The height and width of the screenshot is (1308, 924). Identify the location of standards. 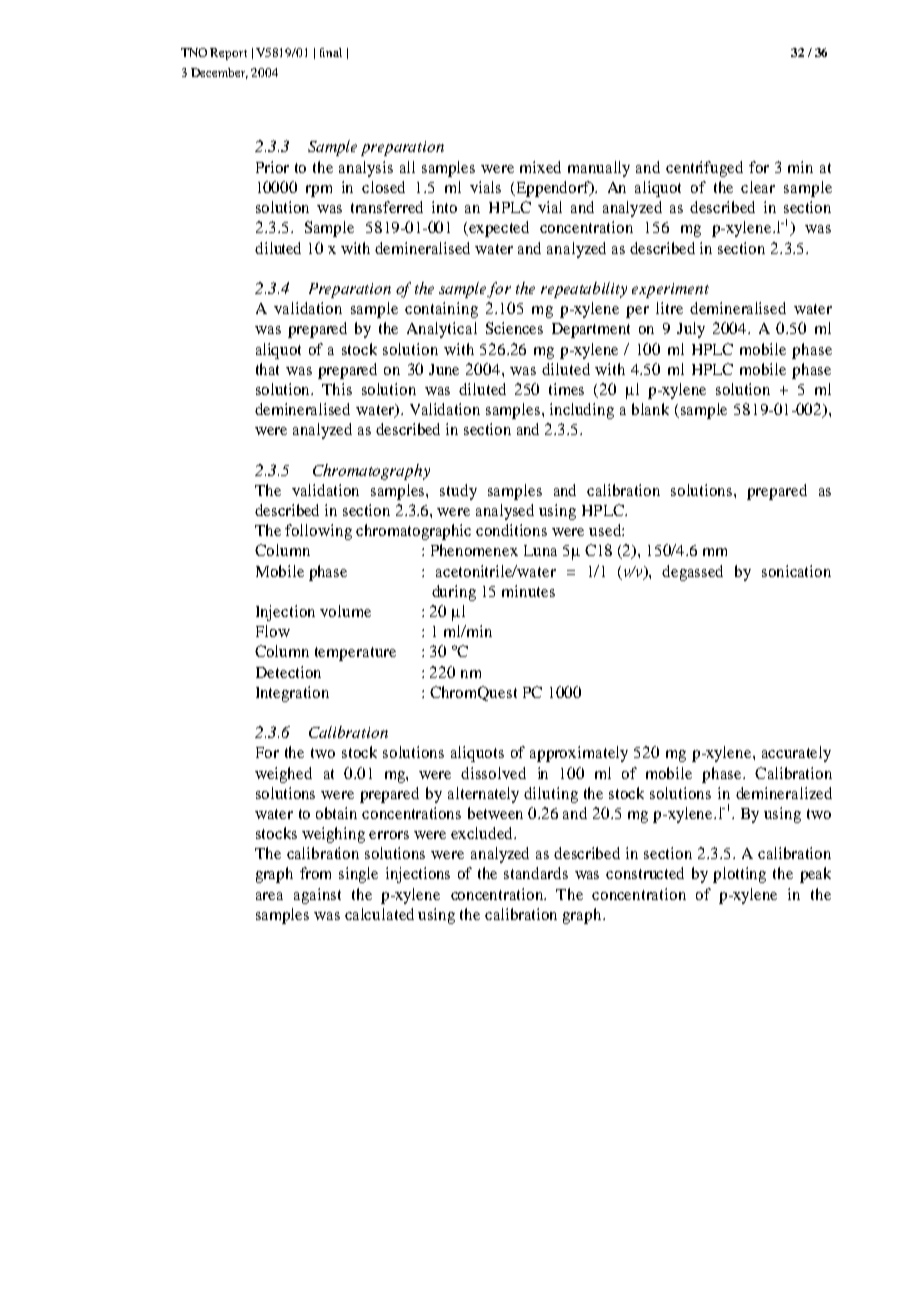
(536, 873).
